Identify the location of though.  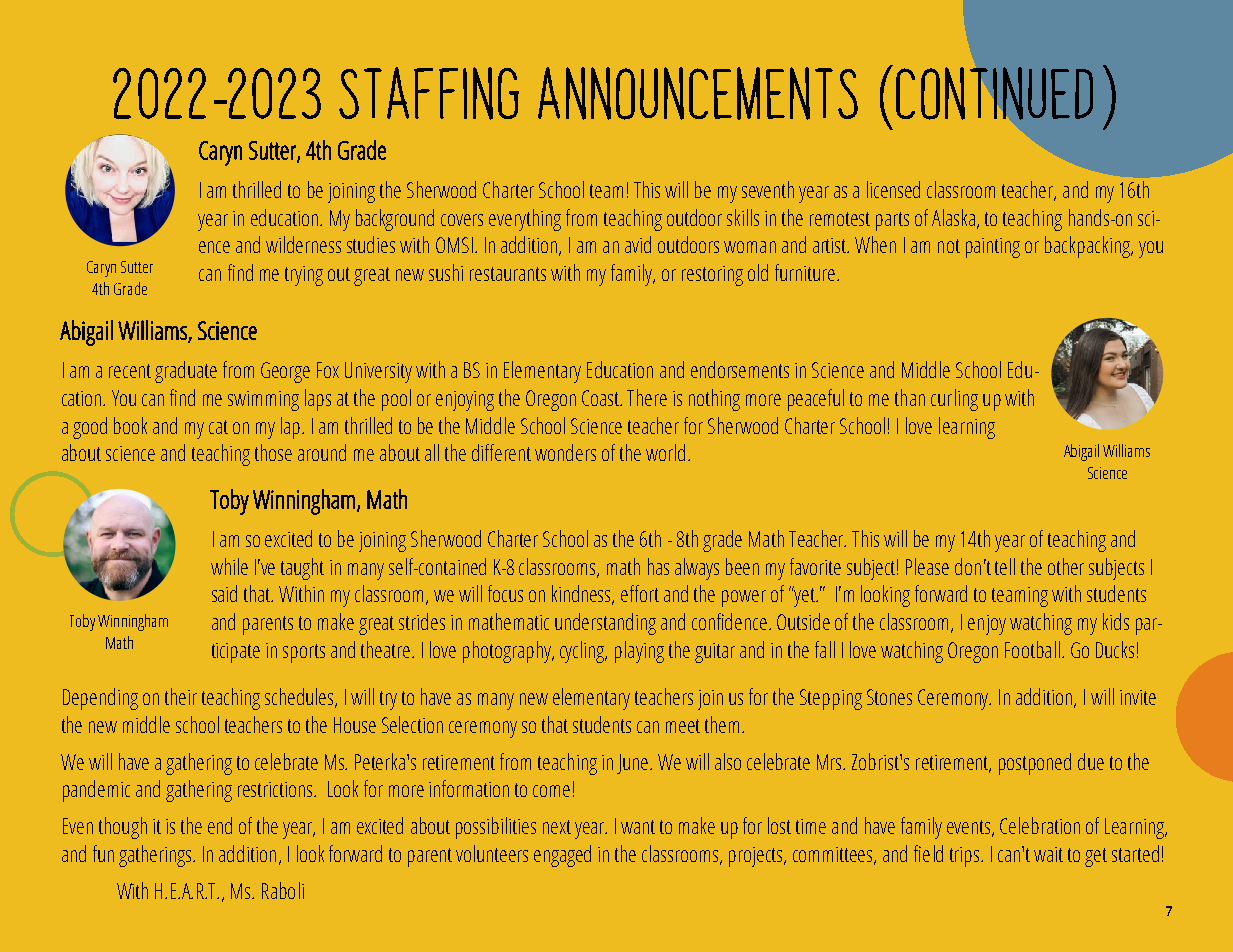
(123, 828).
